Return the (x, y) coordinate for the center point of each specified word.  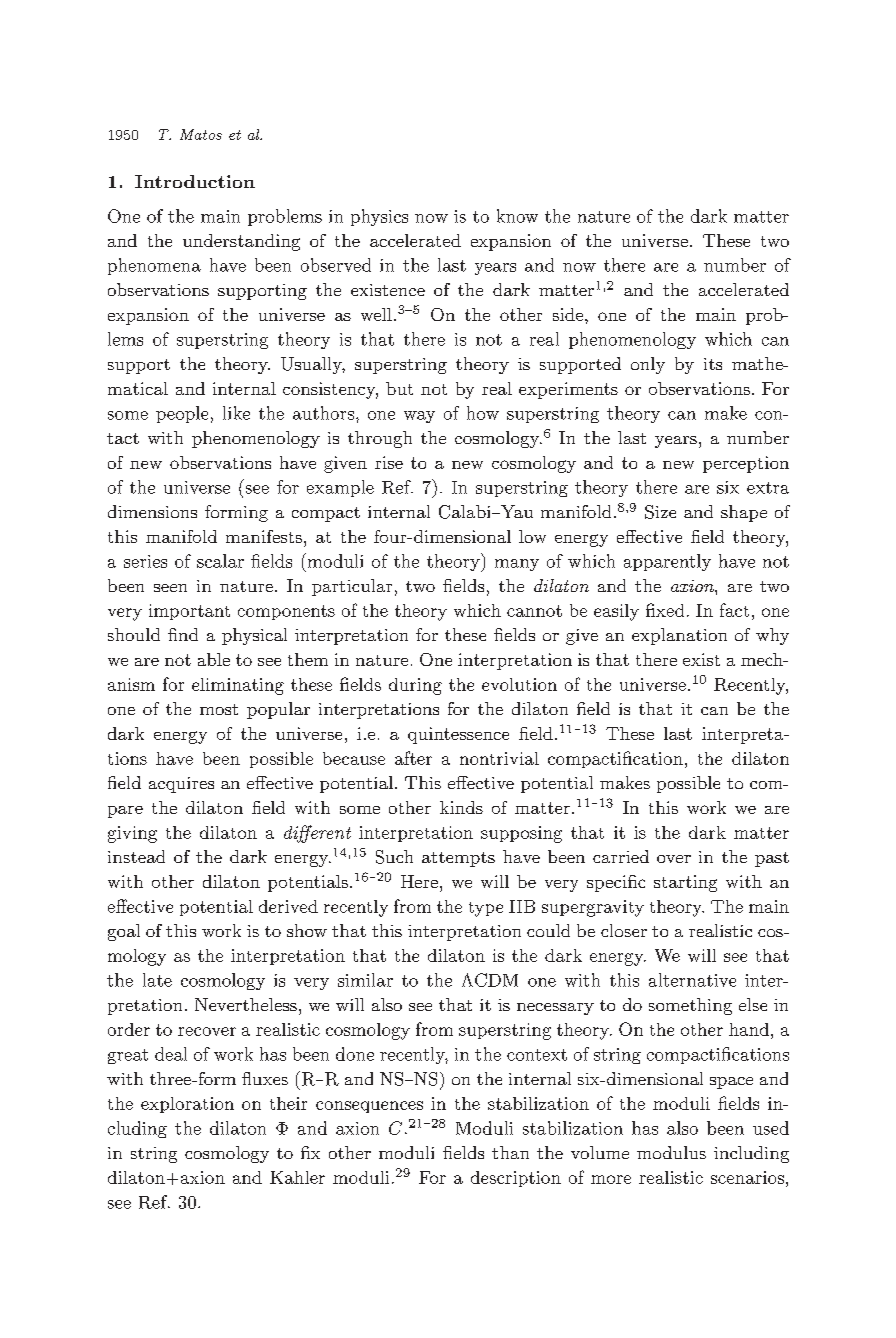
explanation (679, 636)
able (214, 659)
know (517, 216)
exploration (187, 1105)
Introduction (195, 181)
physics (379, 217)
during (415, 686)
